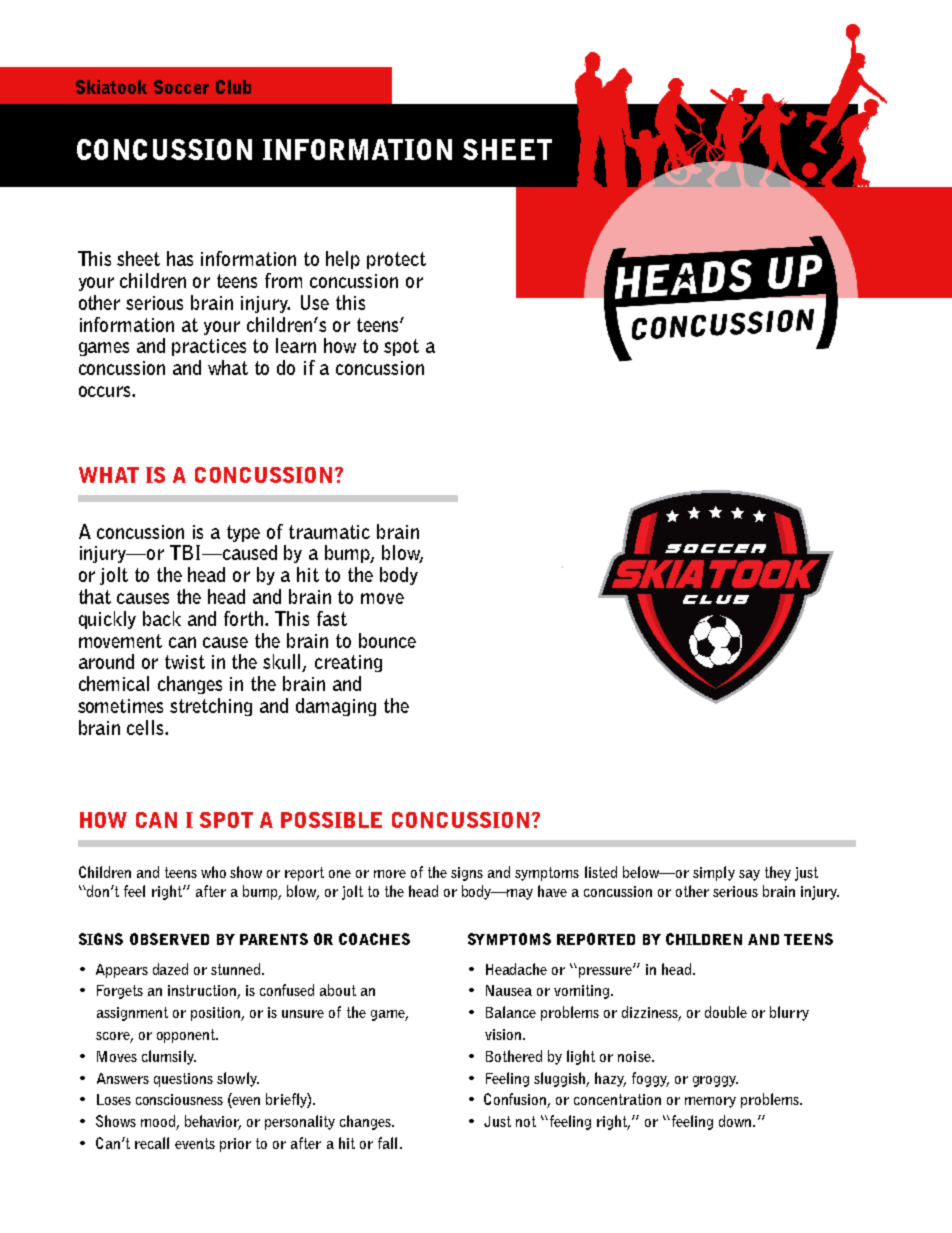 This image has width=952, height=1233. Describe the element at coordinates (387, 640) in the image. I see `bounce` at that location.
